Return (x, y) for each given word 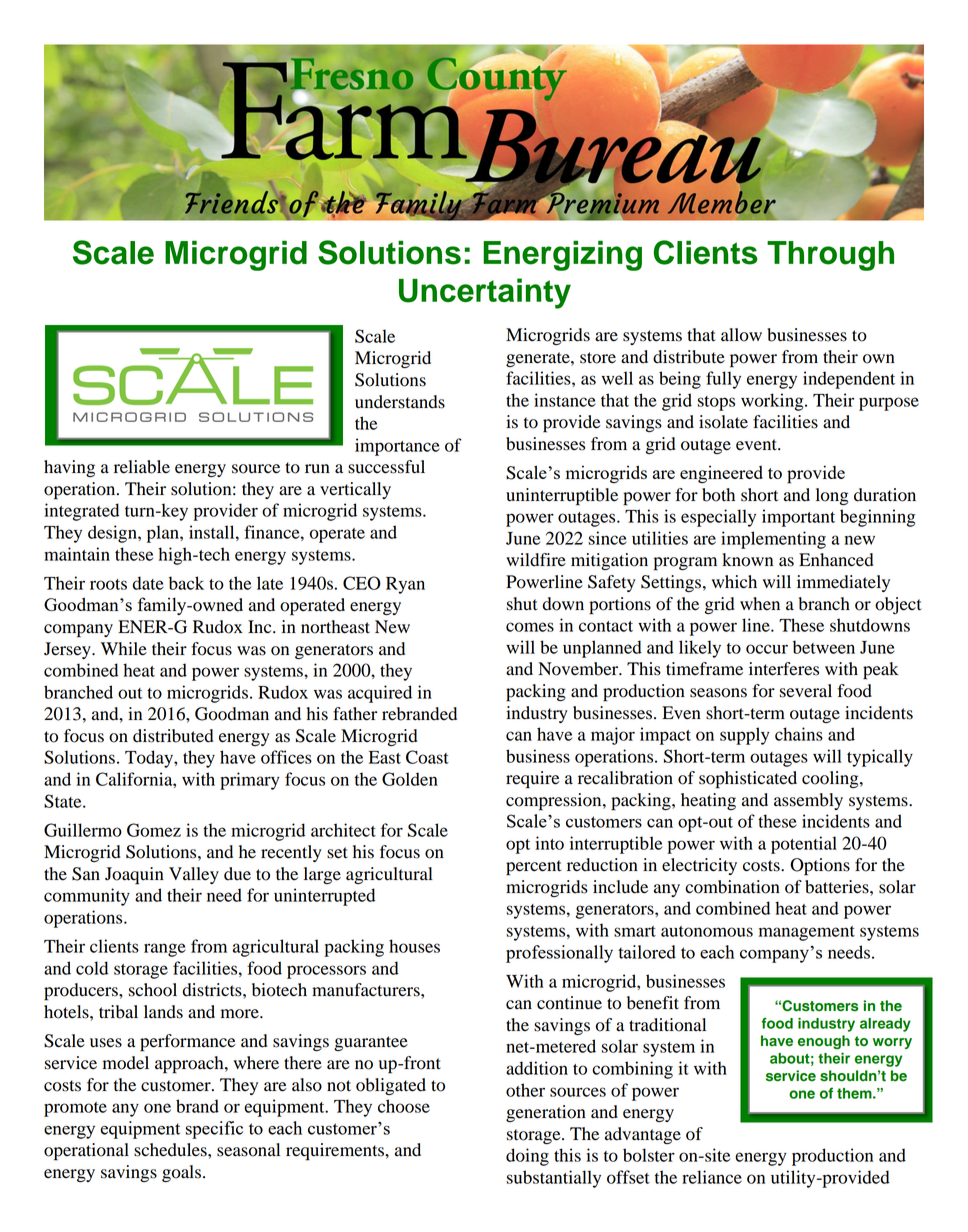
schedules (171, 1150)
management (807, 933)
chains (799, 734)
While (124, 649)
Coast (427, 757)
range (165, 950)
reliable (142, 467)
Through (830, 256)
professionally (559, 954)
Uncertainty (485, 293)
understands (400, 402)
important (798, 518)
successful (386, 467)
